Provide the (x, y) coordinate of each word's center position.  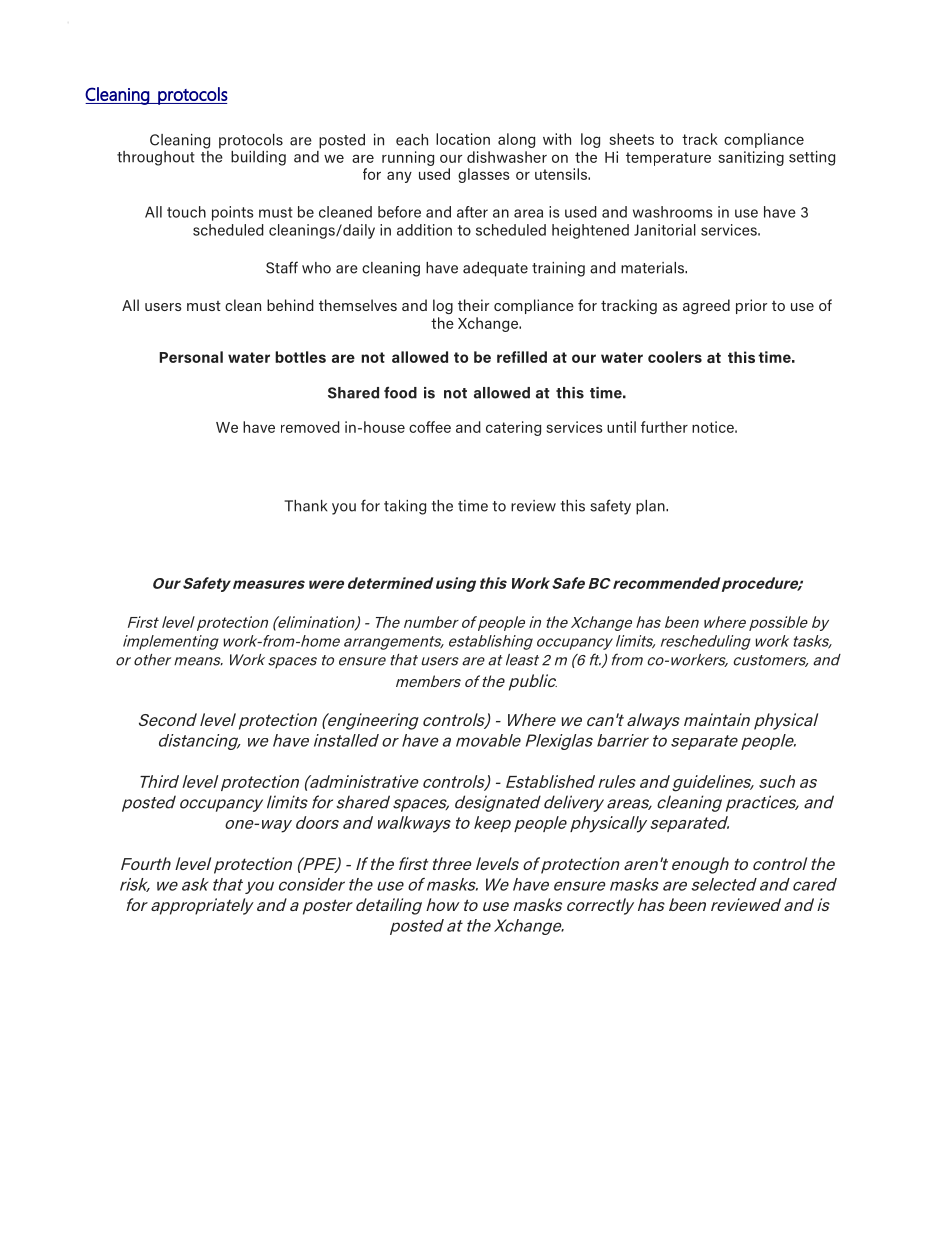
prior (751, 306)
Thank (305, 506)
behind (290, 305)
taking (405, 507)
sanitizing (751, 158)
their (473, 305)
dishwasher (507, 157)
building (258, 158)
